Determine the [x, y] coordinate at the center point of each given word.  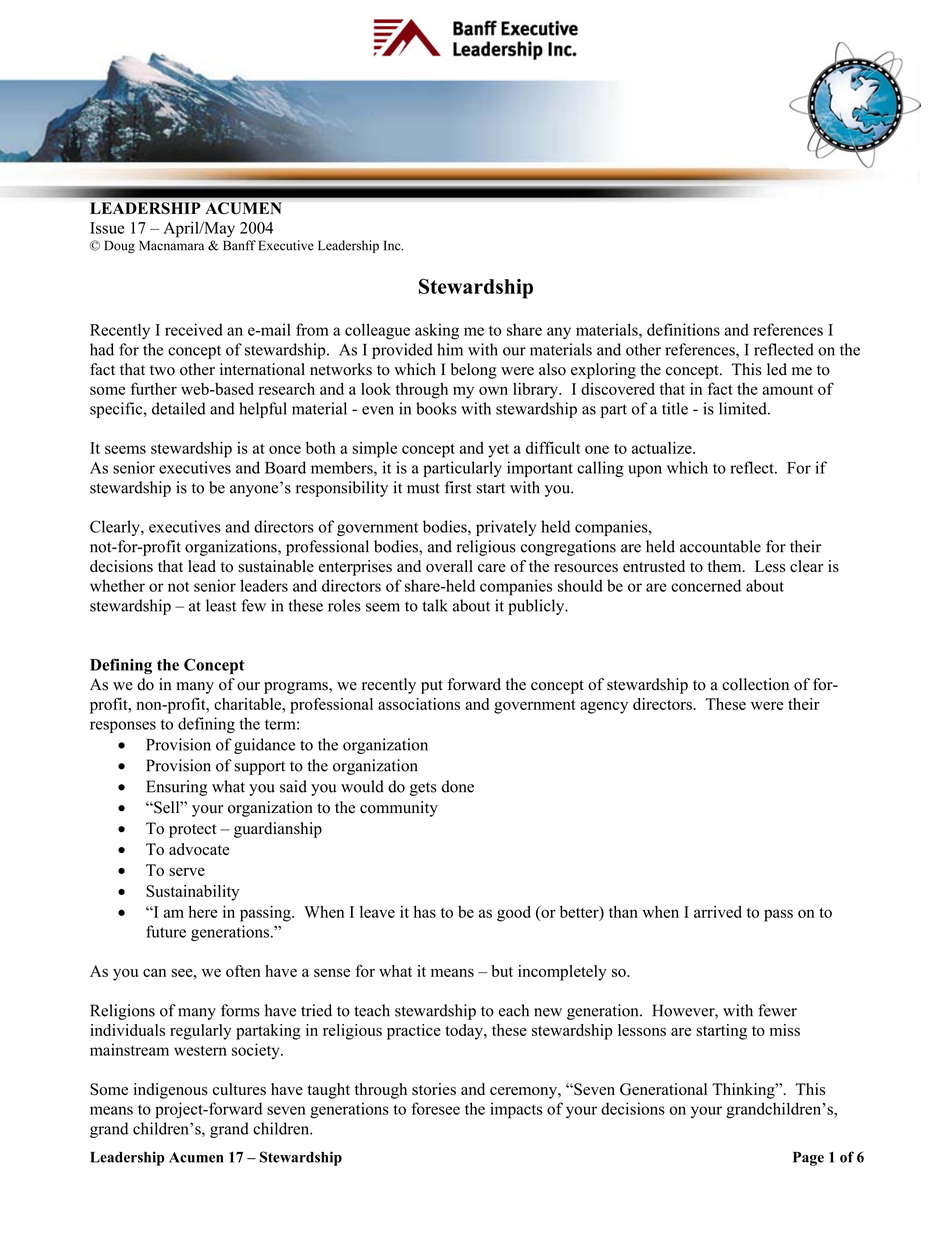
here [203, 912]
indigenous [171, 1091]
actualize [663, 448]
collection [755, 684]
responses [123, 727]
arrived [718, 912]
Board [285, 467]
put [432, 687]
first [458, 487]
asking [437, 331]
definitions [683, 329]
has [425, 912]
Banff [239, 245]
